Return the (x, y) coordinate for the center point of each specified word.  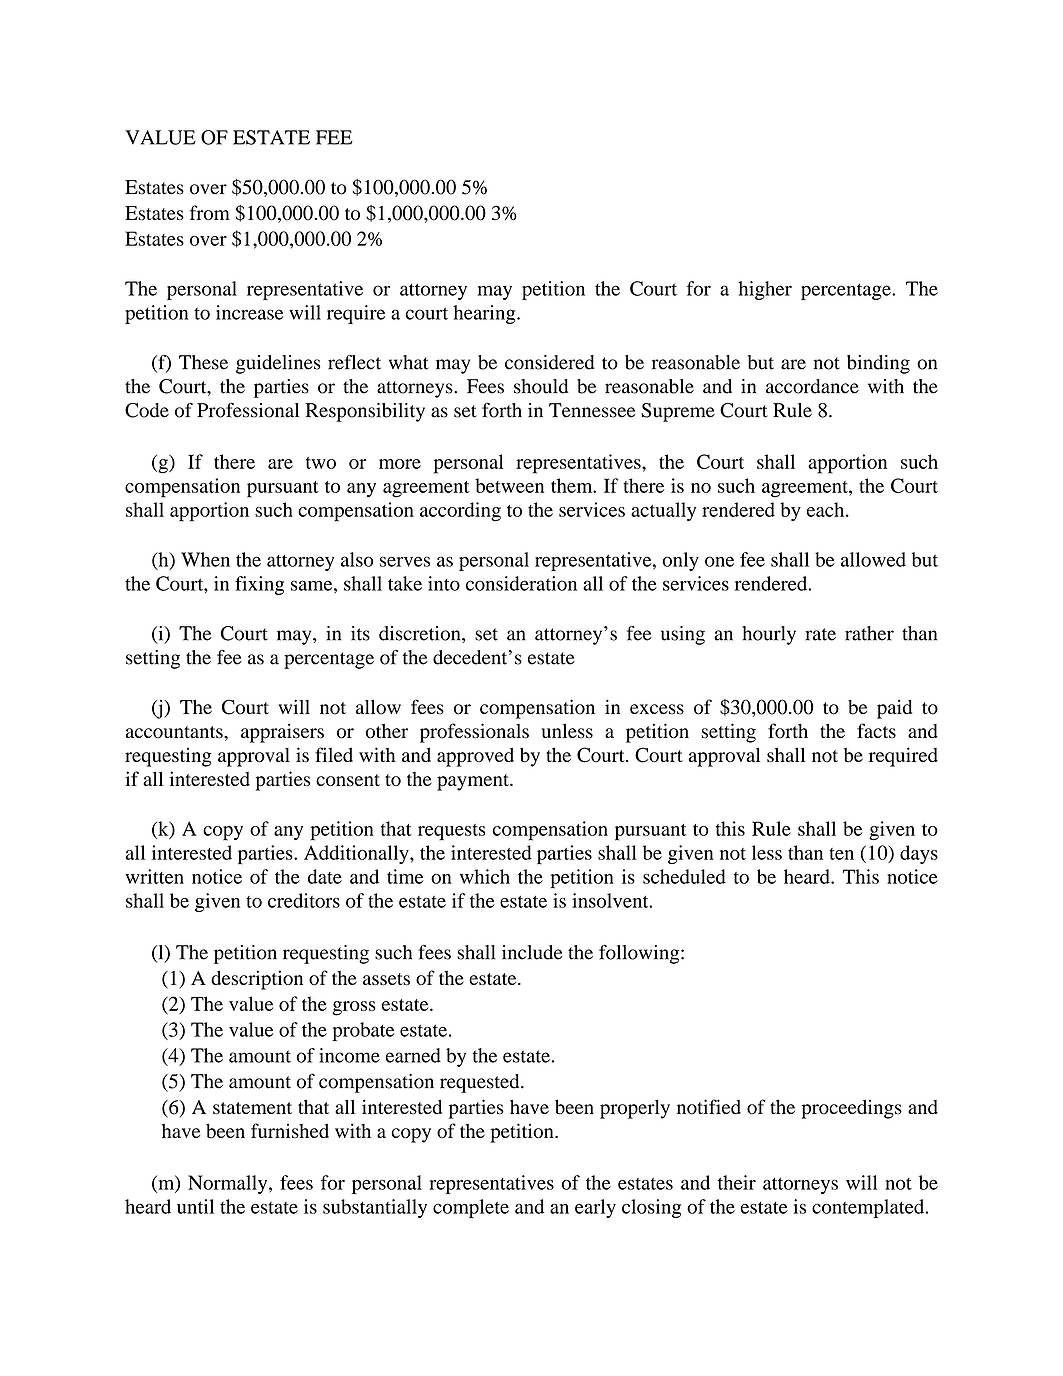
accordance (812, 386)
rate (820, 634)
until (195, 1206)
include (532, 952)
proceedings (851, 1109)
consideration (521, 583)
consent (348, 780)
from (210, 212)
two (321, 463)
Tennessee (592, 410)
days (919, 854)
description (257, 980)
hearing (485, 314)
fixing (259, 585)
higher (765, 290)
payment (474, 782)
